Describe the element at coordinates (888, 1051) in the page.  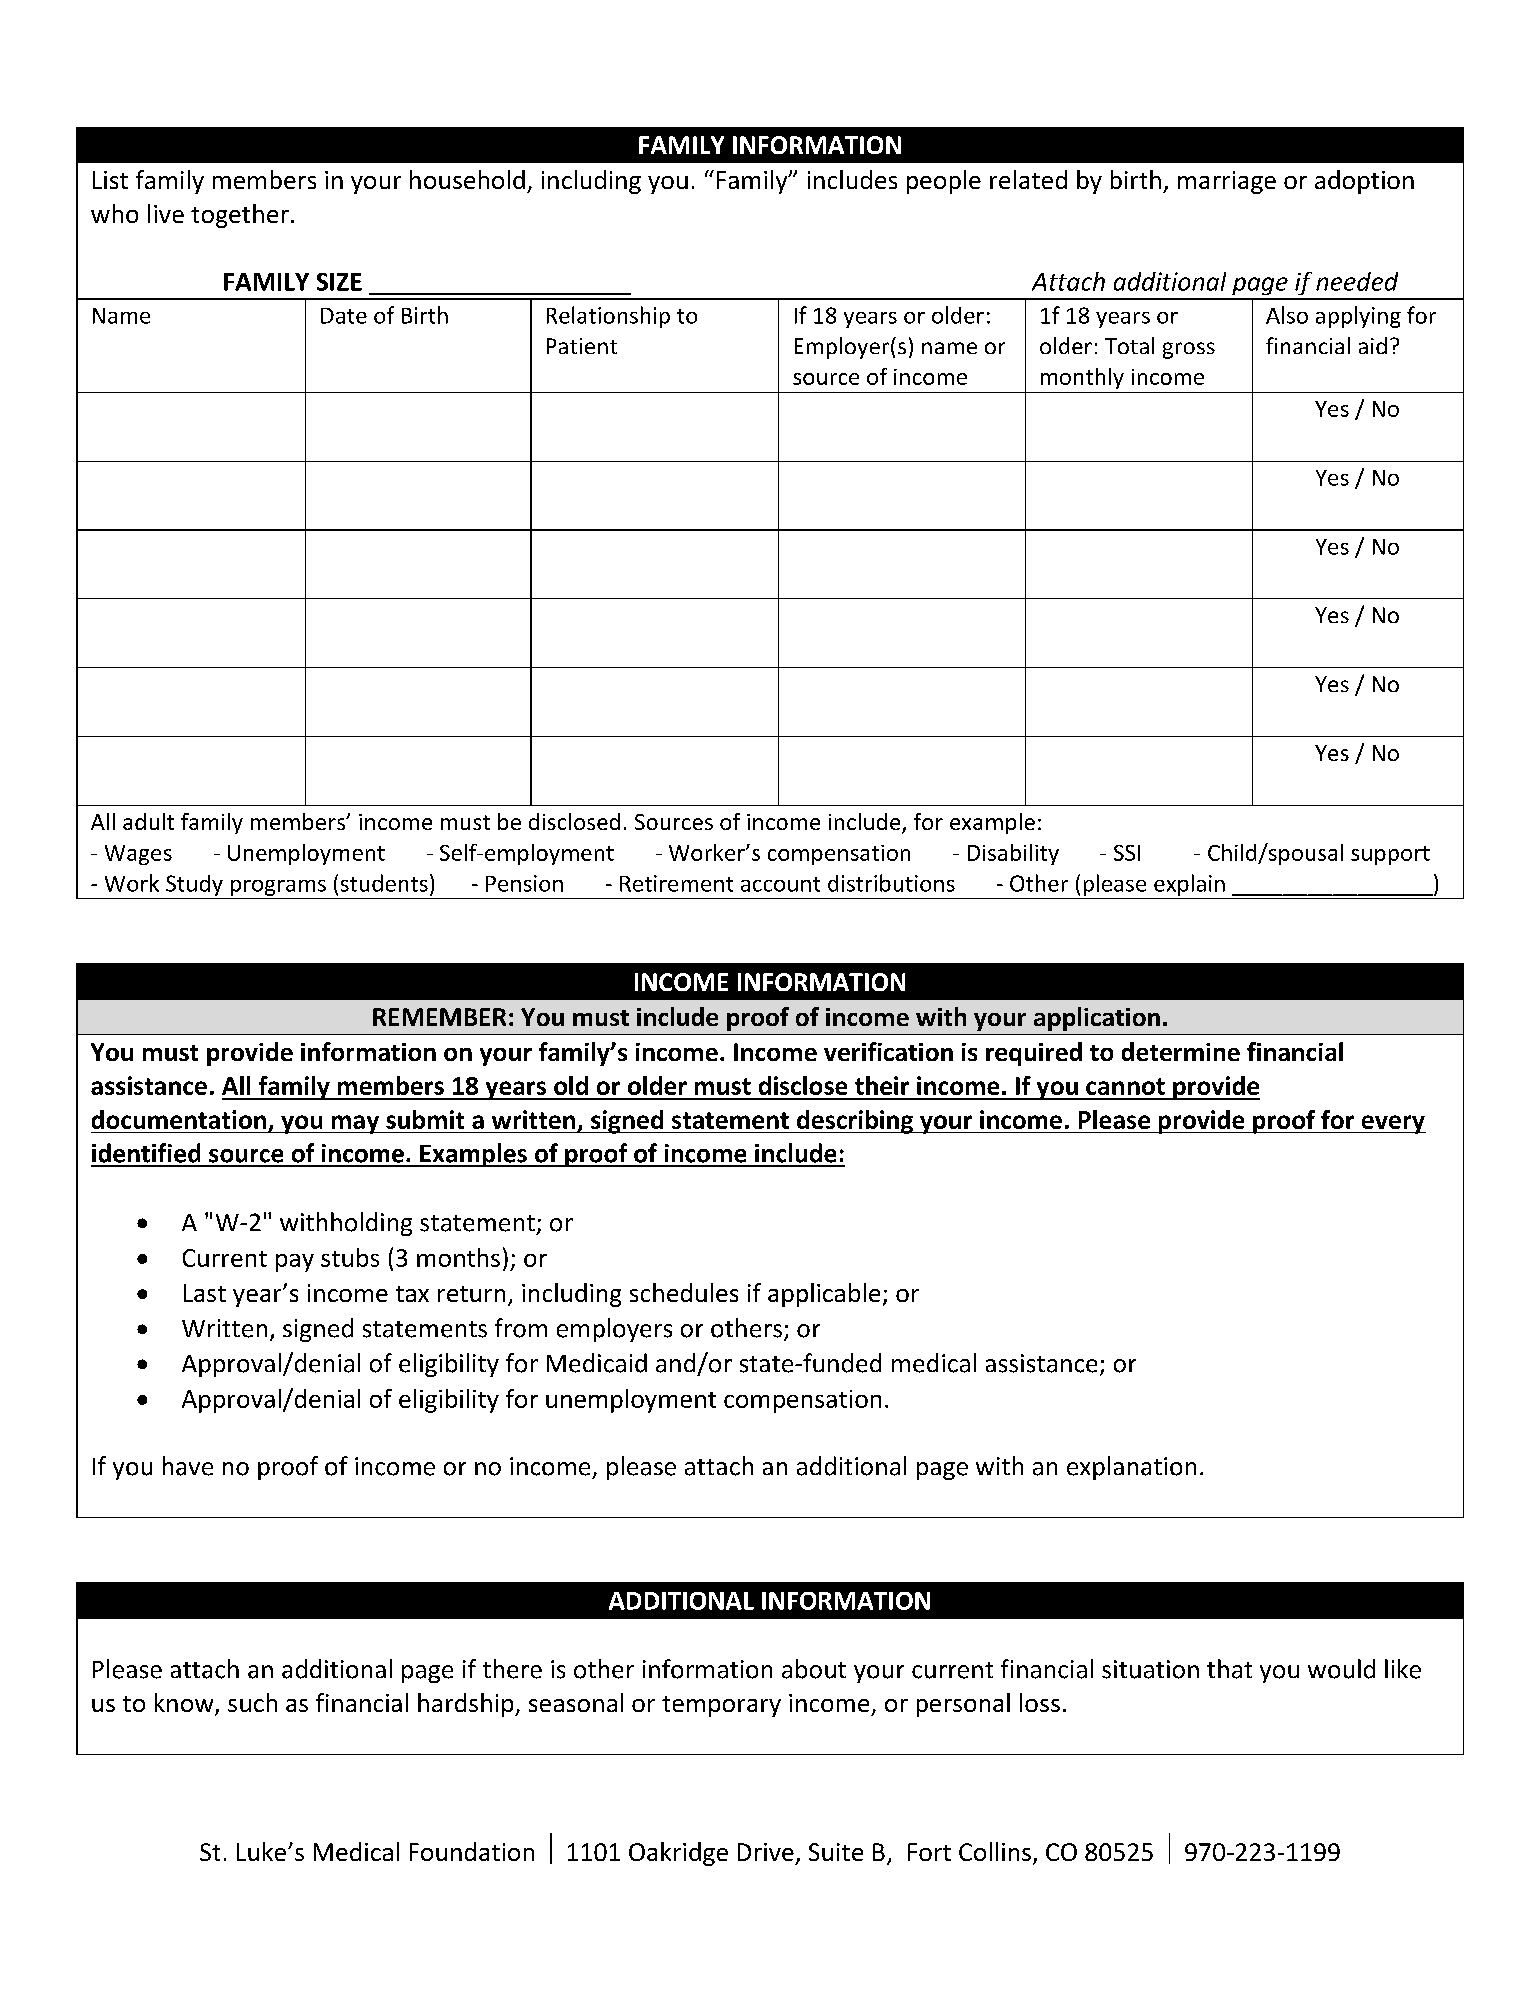
I see `verification` at that location.
